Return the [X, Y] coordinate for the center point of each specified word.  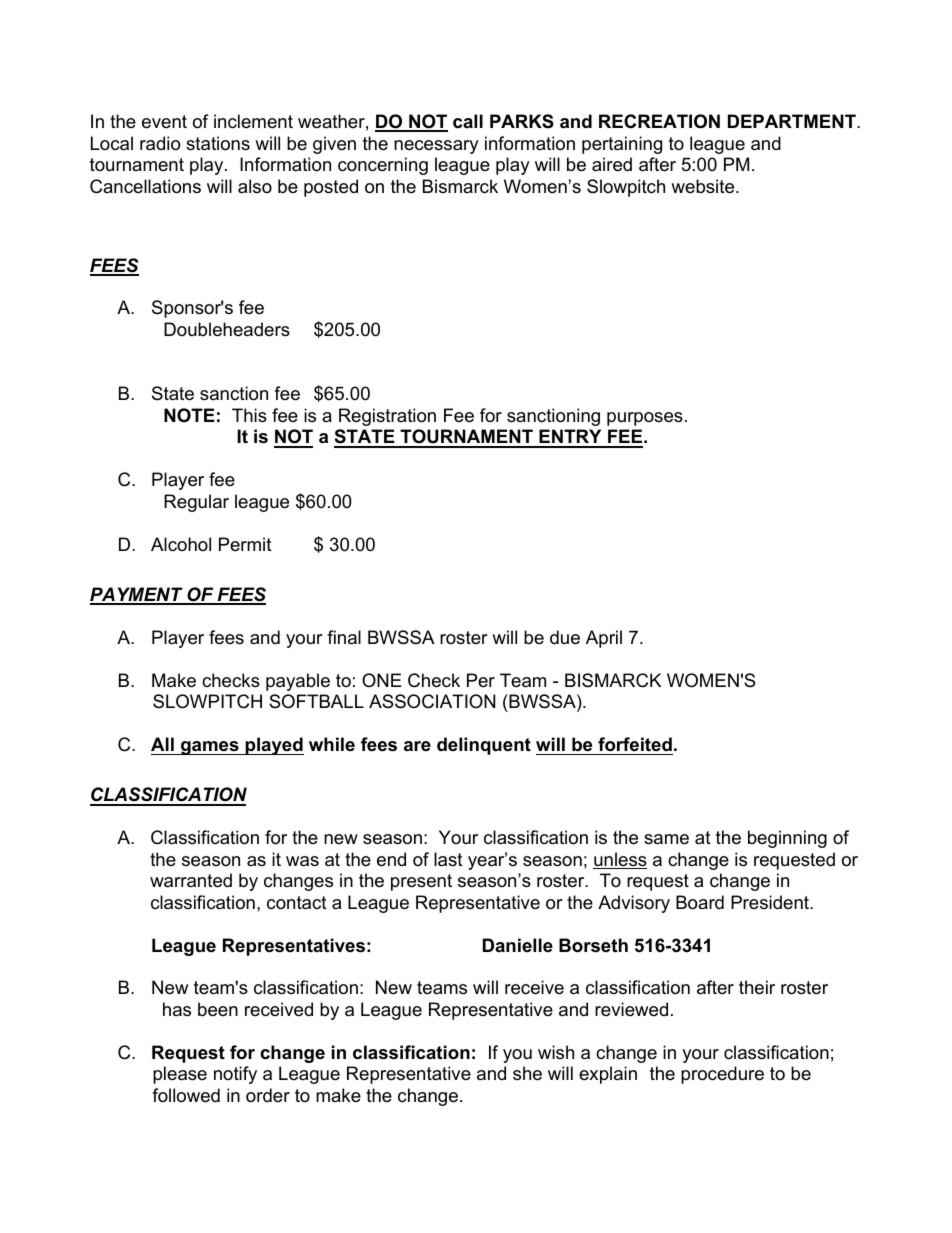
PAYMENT [137, 595]
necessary [436, 147]
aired [612, 164]
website [704, 186]
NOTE [189, 415]
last [448, 859]
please [180, 1075]
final [344, 637]
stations [218, 143]
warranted [191, 880]
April [604, 639]
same [666, 839]
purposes [645, 419]
